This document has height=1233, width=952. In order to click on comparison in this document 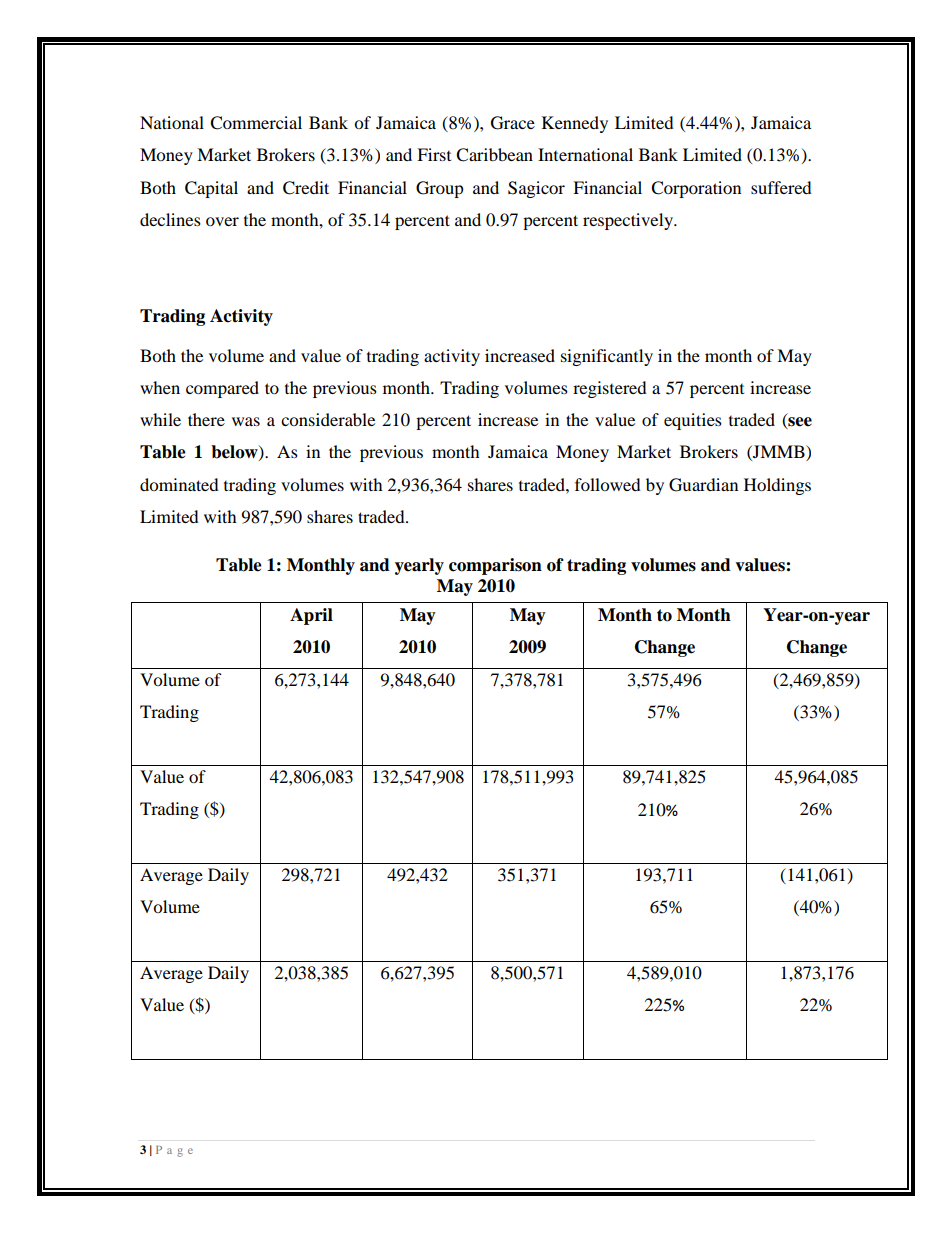, I will do `click(495, 566)`.
